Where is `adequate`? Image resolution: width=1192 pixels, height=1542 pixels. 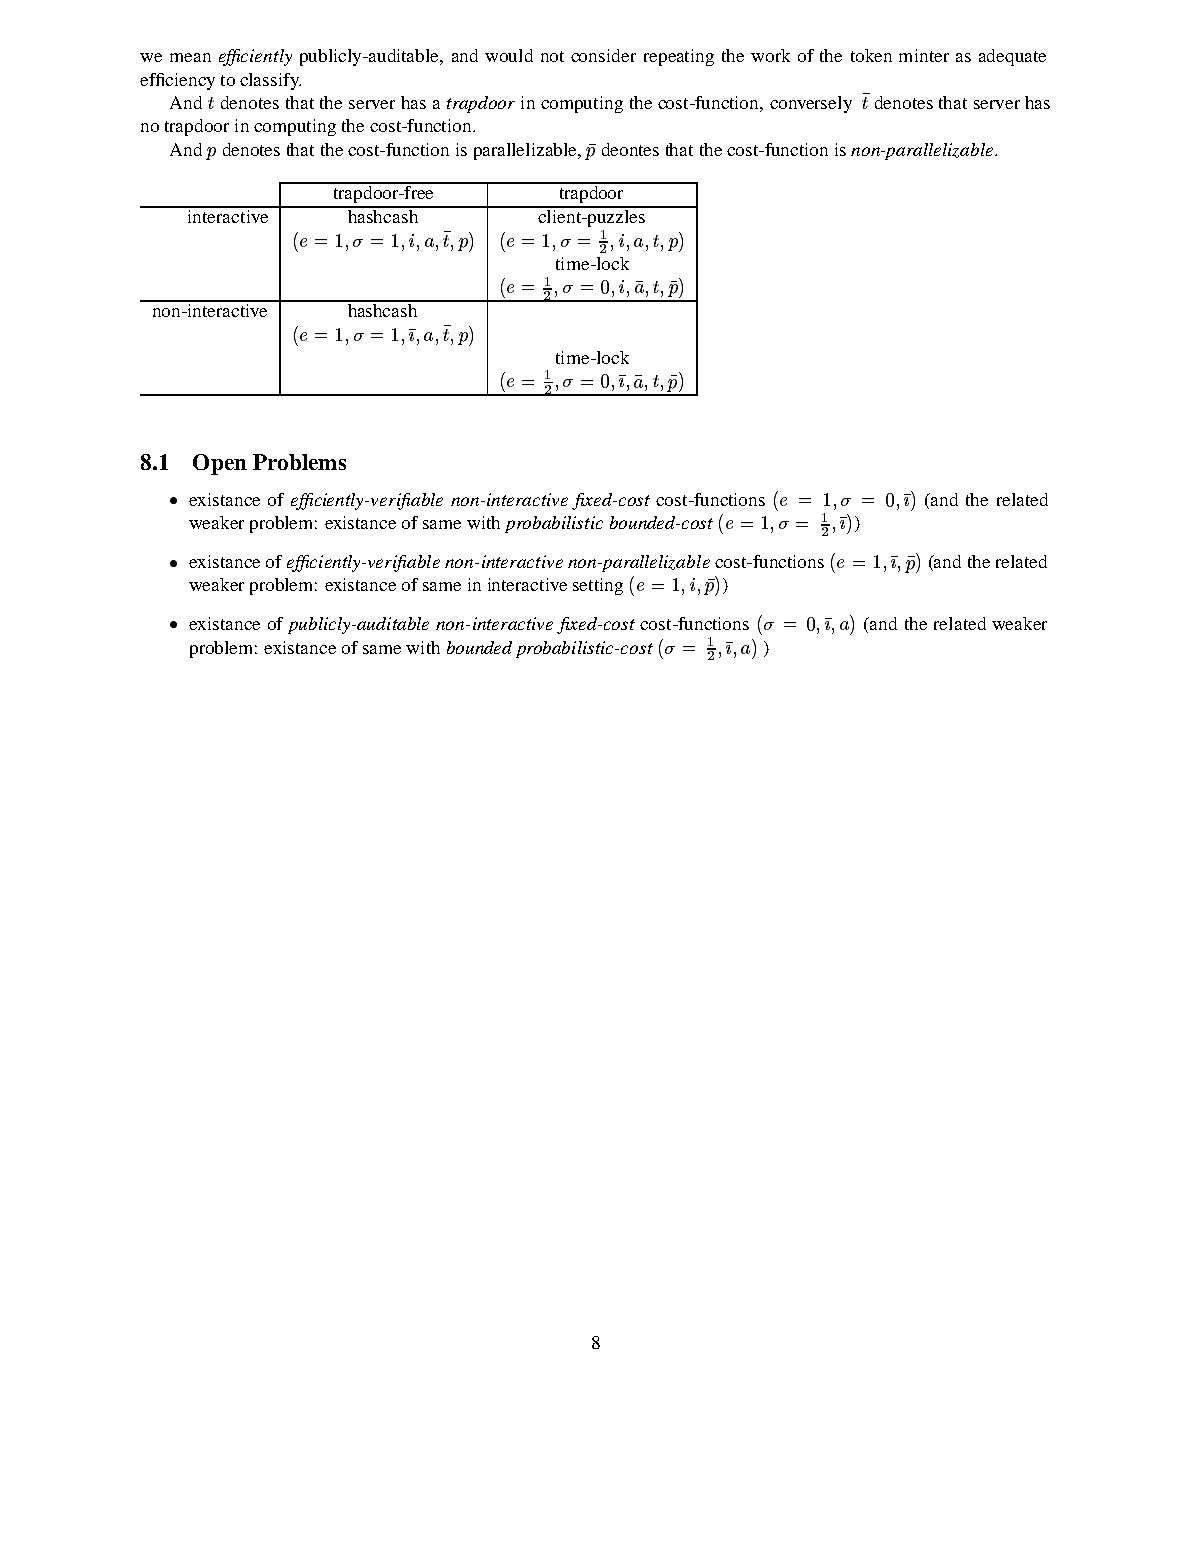
adequate is located at coordinates (1012, 57).
